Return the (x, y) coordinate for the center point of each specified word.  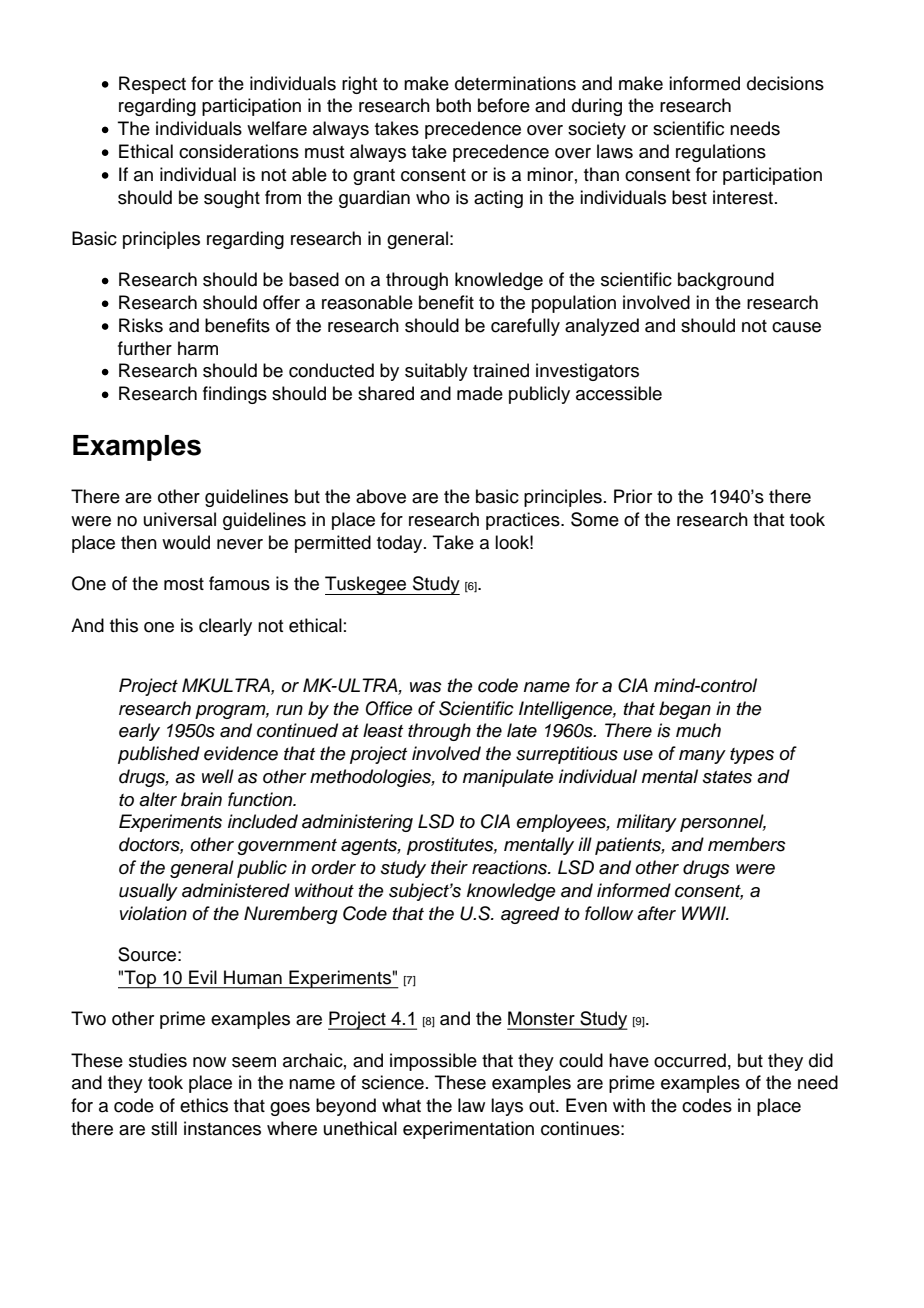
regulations (721, 153)
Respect (152, 85)
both (453, 105)
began (685, 710)
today (401, 544)
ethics (204, 1105)
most (184, 584)
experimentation (468, 1130)
